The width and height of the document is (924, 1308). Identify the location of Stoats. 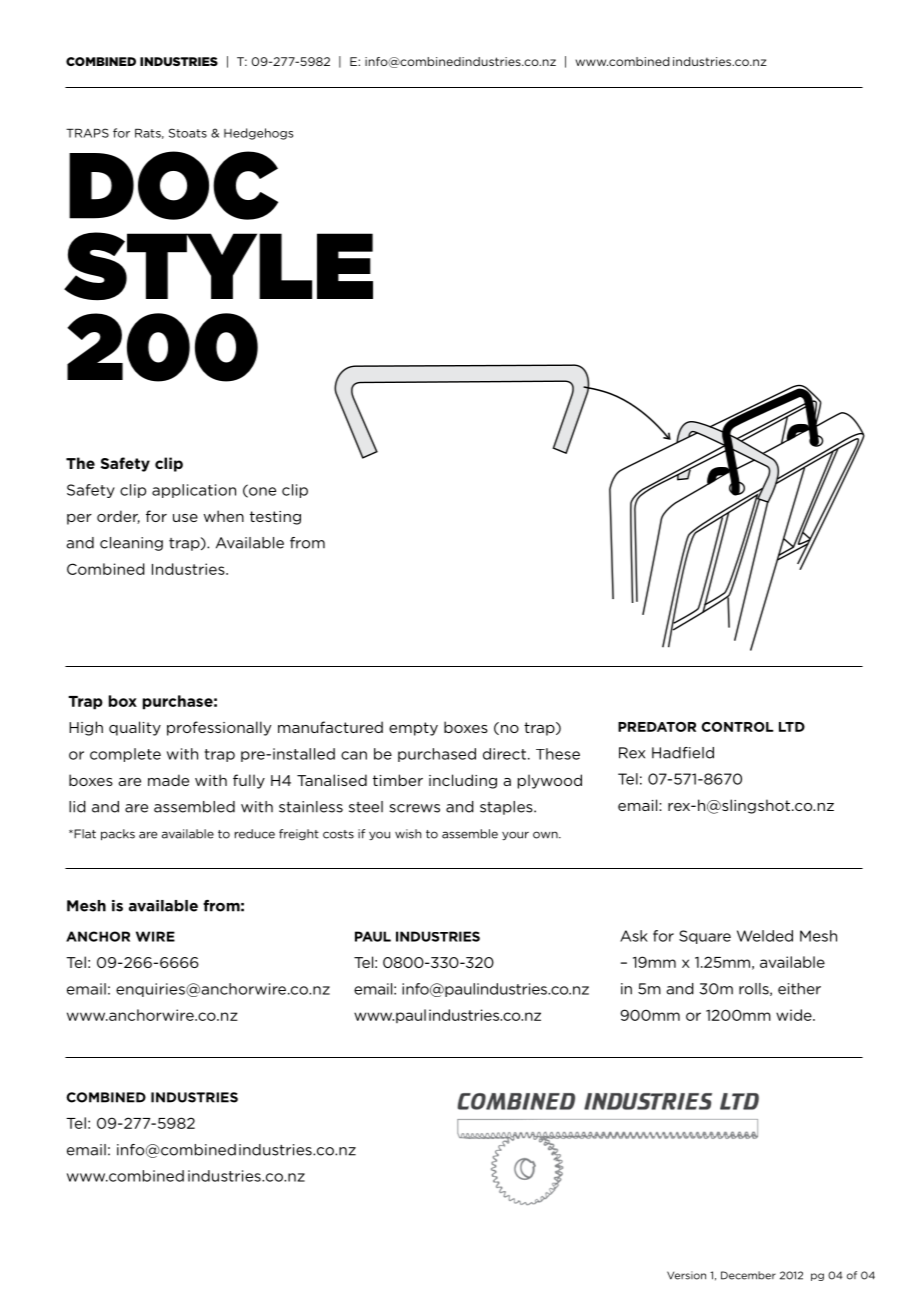
(188, 133).
